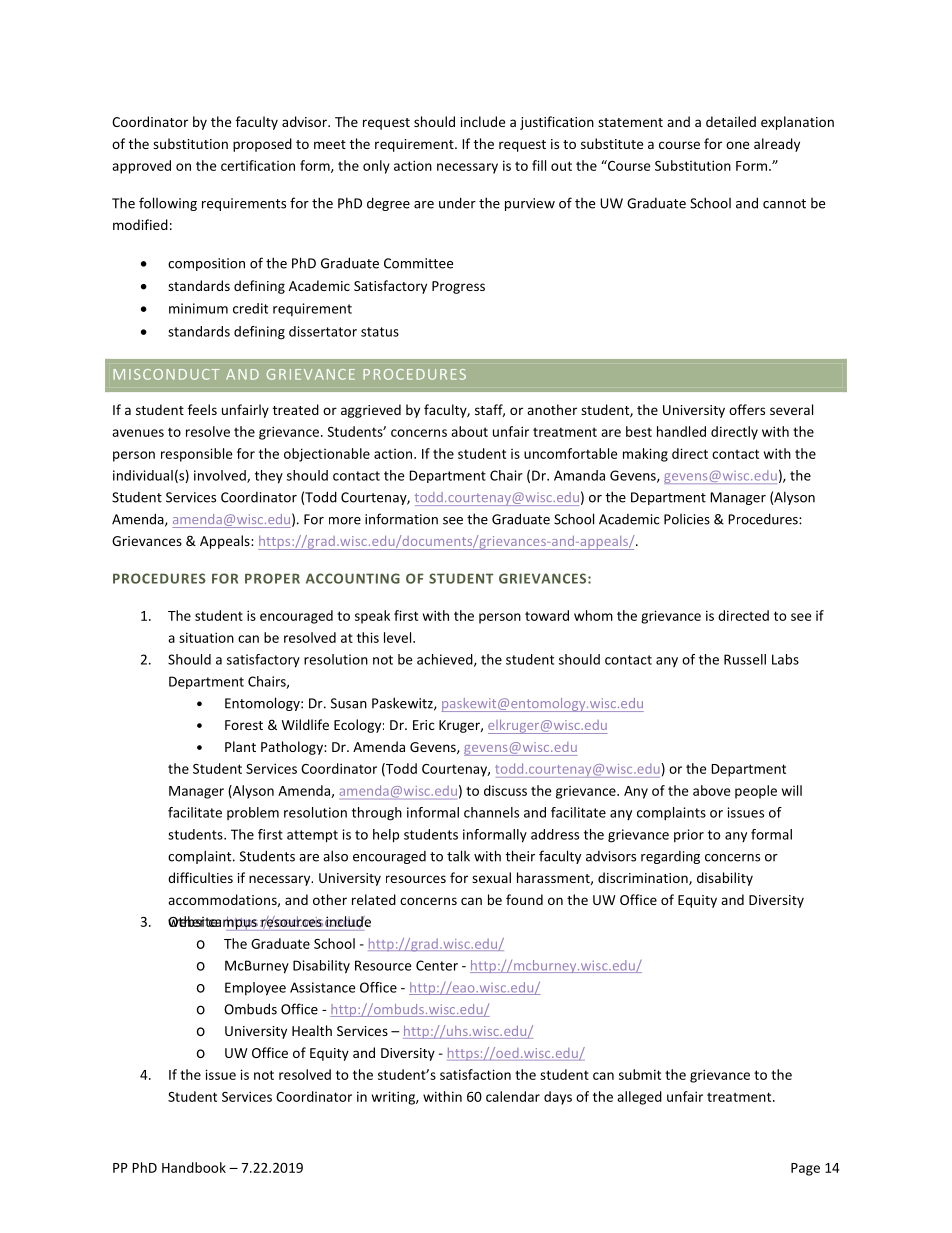 The width and height of the screenshot is (952, 1233). I want to click on sexual, so click(491, 877).
